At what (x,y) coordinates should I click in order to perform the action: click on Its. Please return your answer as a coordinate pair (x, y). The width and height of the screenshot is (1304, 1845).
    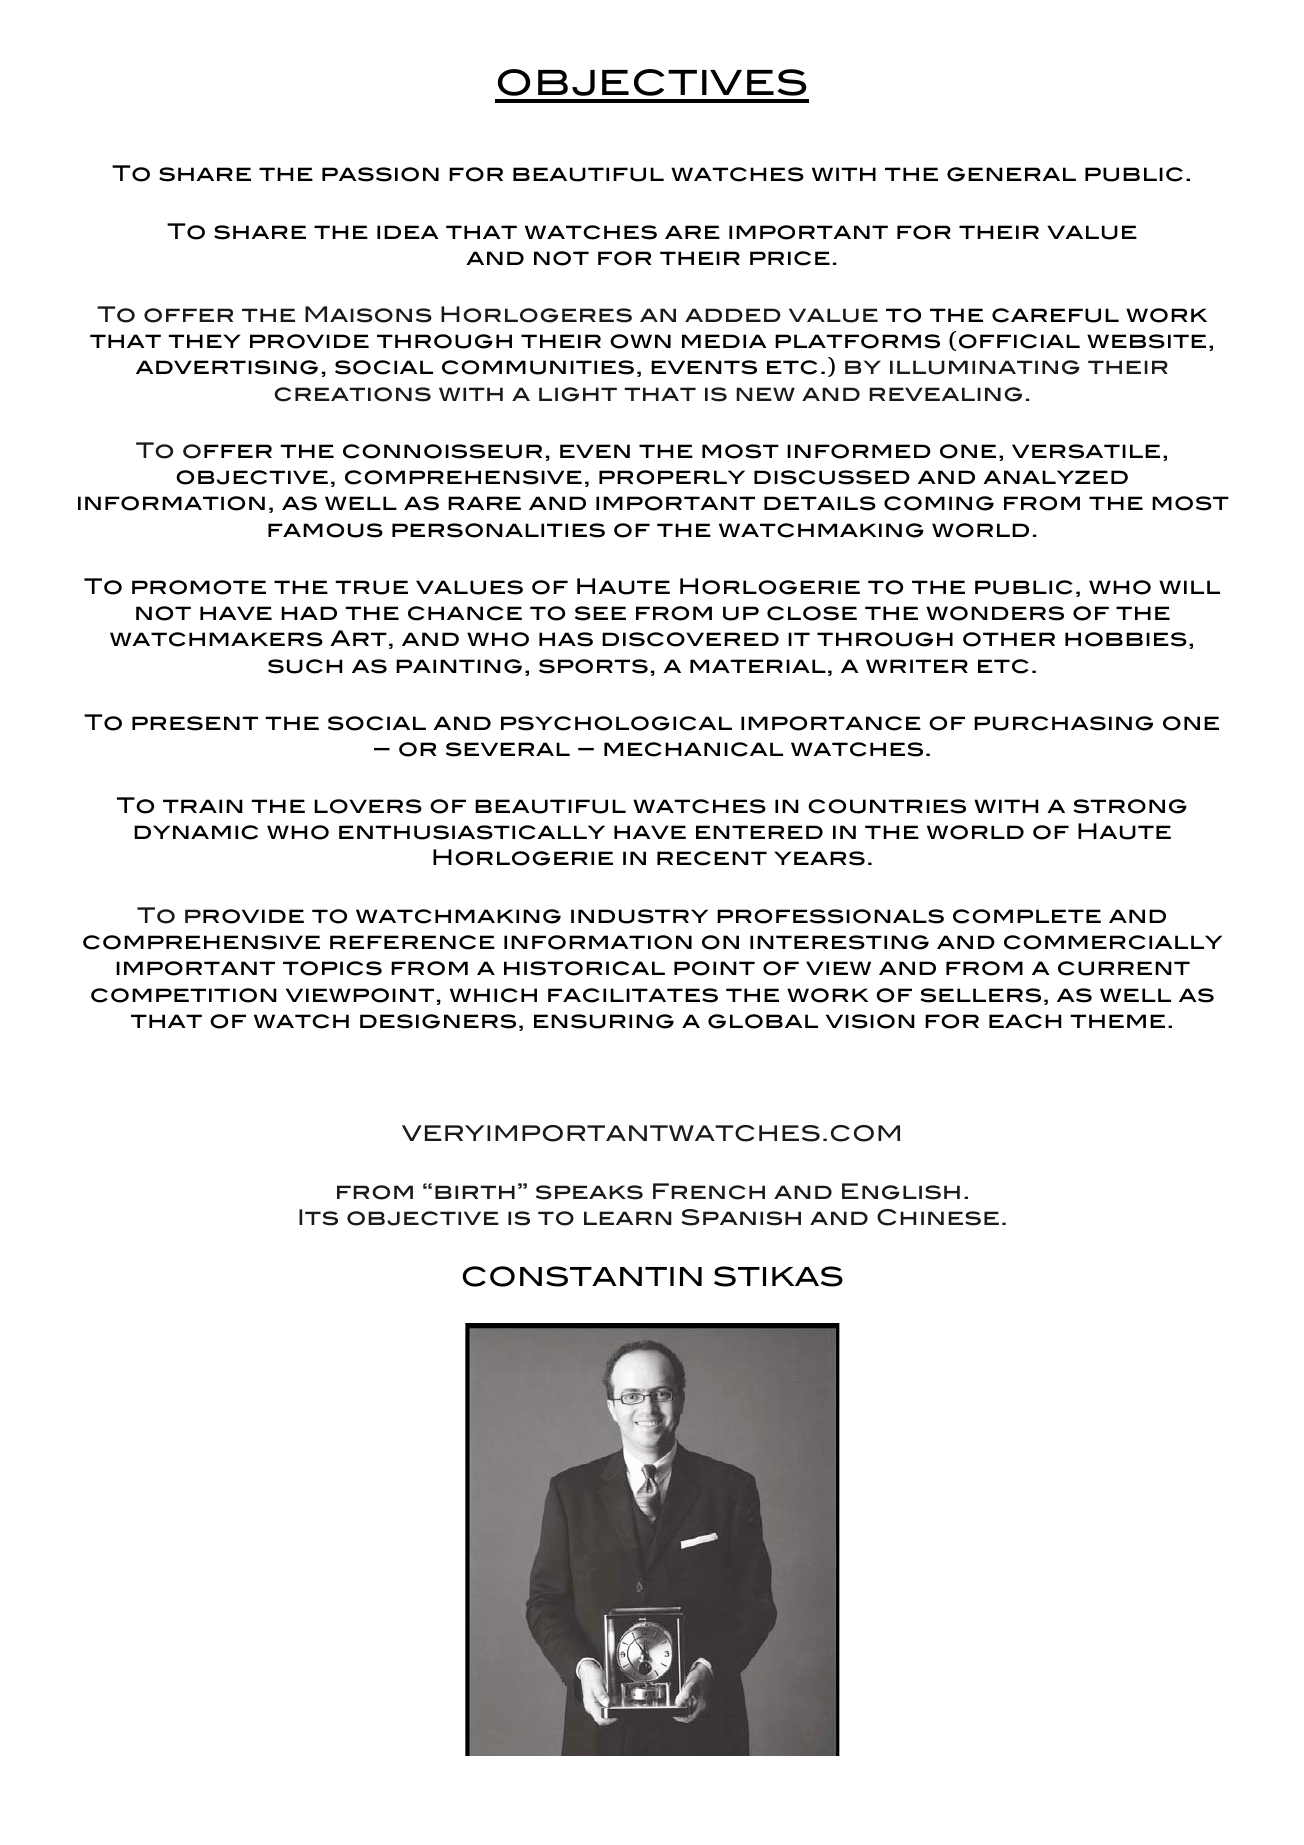
    Looking at the image, I should click on (318, 1217).
